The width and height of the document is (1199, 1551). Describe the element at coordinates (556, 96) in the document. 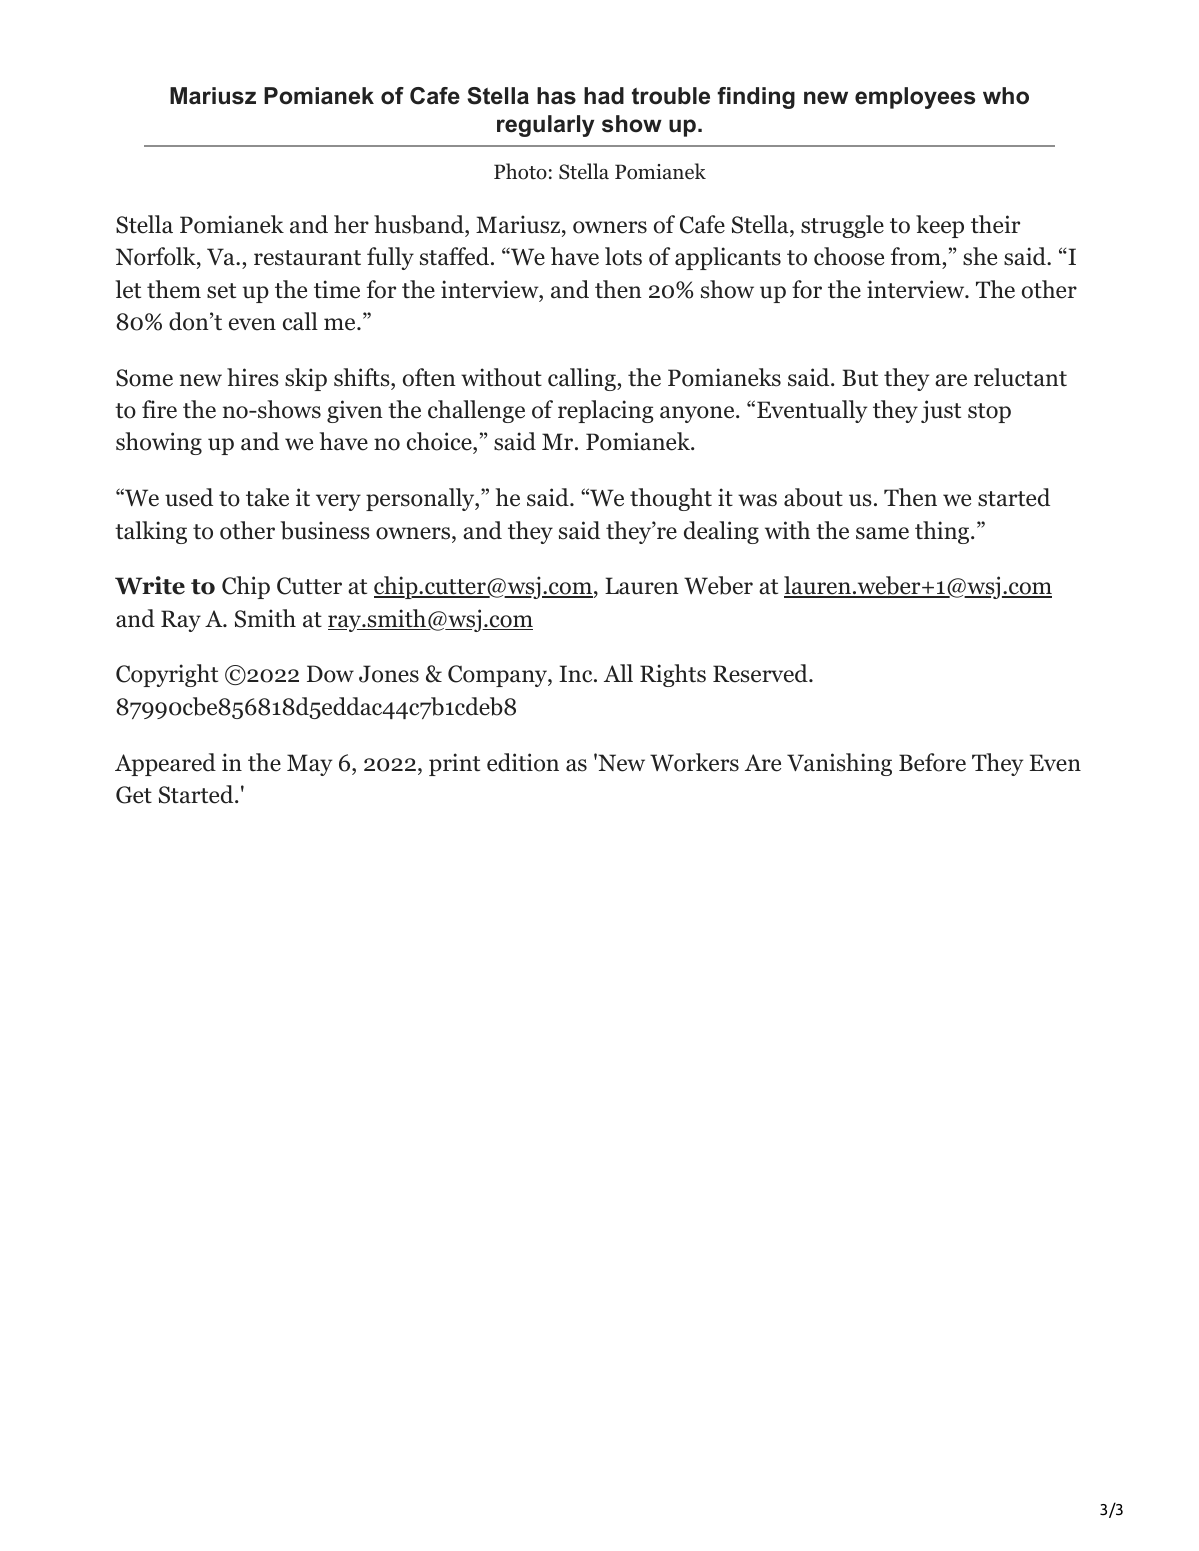

I see `has` at that location.
